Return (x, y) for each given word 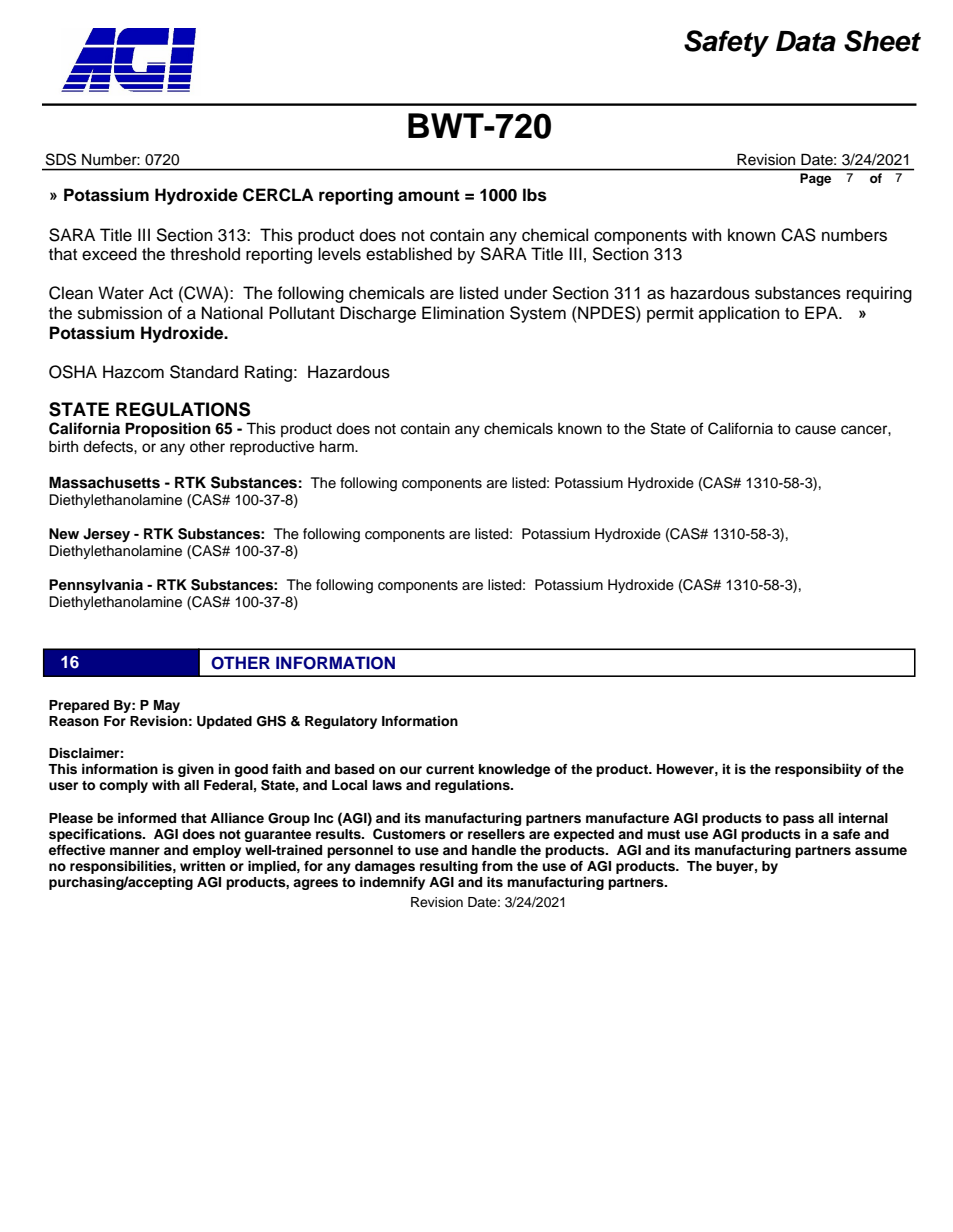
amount (429, 195)
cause (815, 430)
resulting (449, 867)
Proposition (168, 430)
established (409, 254)
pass (798, 820)
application (739, 314)
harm (338, 446)
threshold (205, 254)
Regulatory (341, 722)
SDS (61, 159)
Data (806, 41)
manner (135, 851)
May (167, 706)
